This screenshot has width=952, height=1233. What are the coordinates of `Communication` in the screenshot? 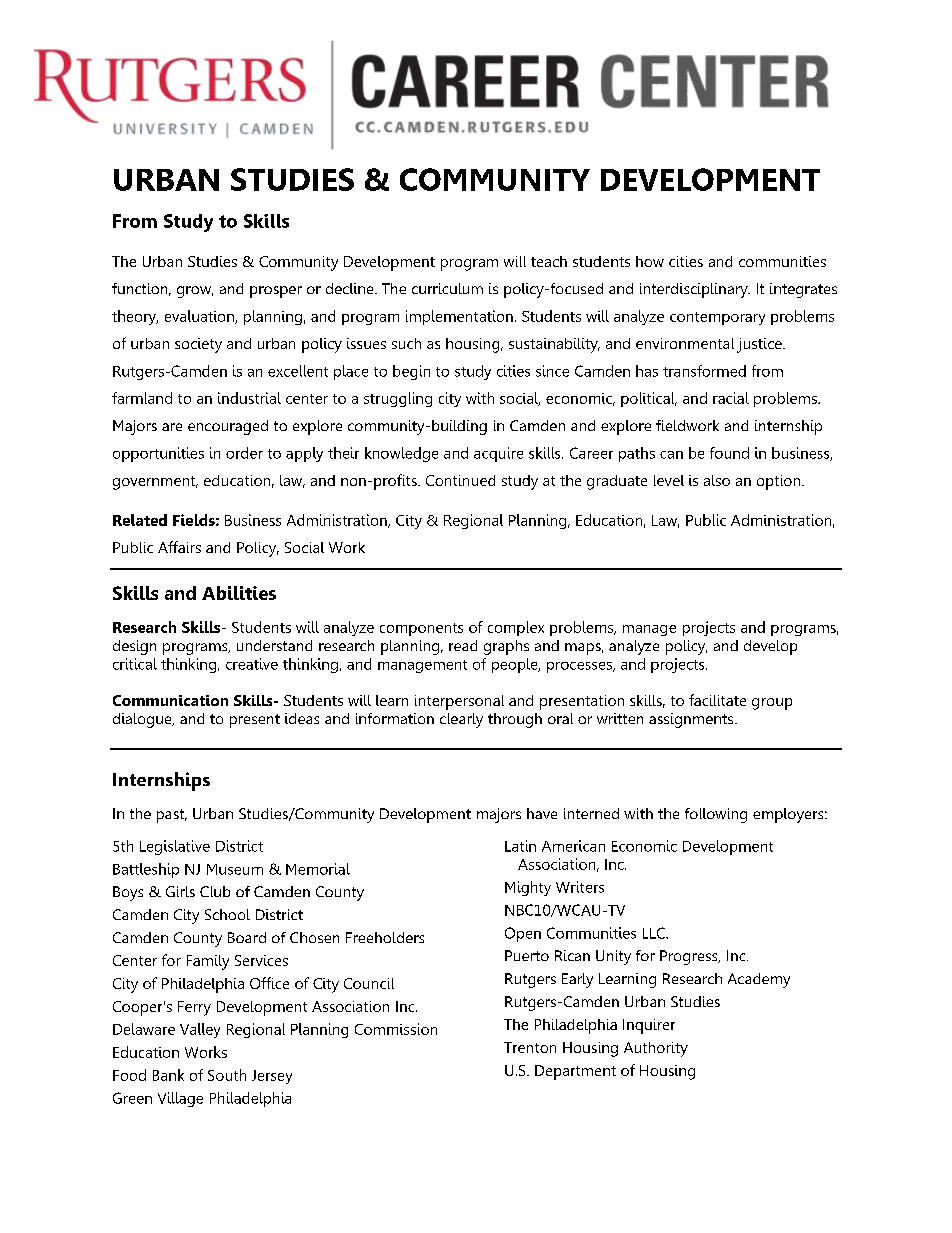 It's located at (170, 700).
